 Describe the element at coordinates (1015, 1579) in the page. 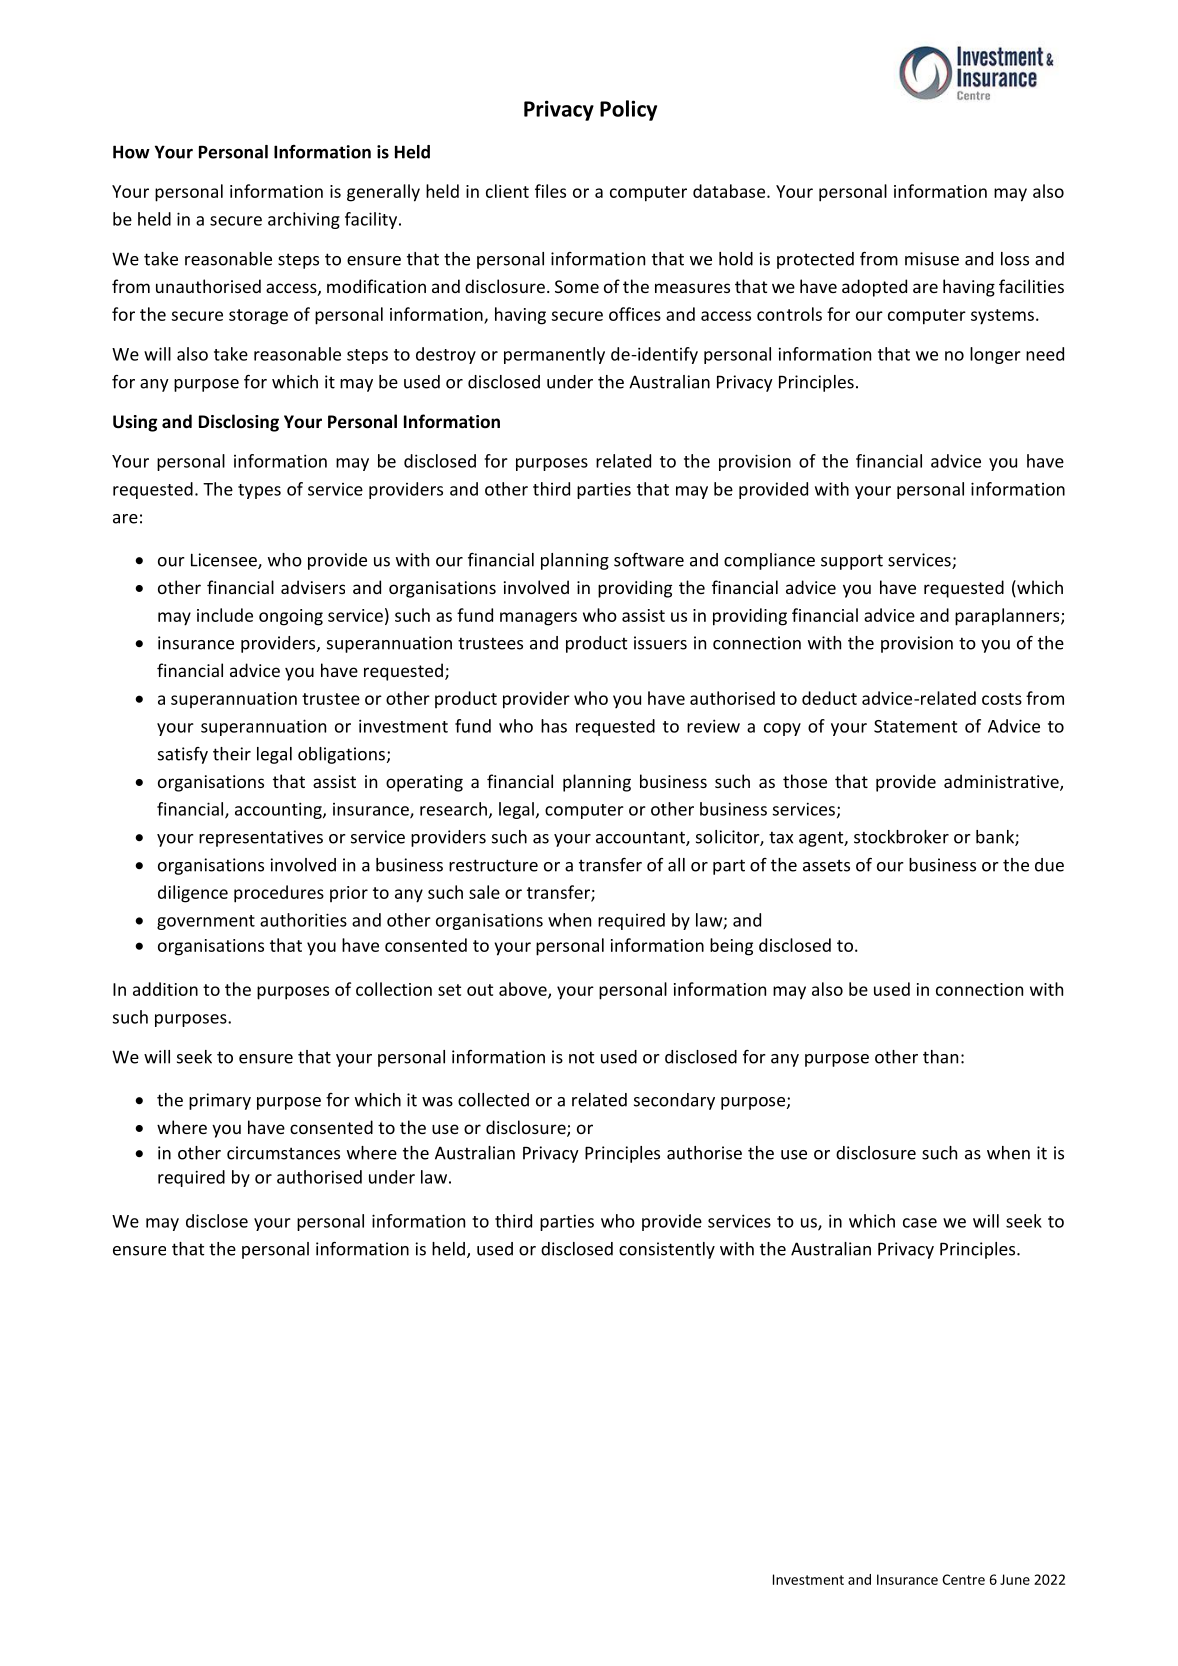

I see `June` at that location.
